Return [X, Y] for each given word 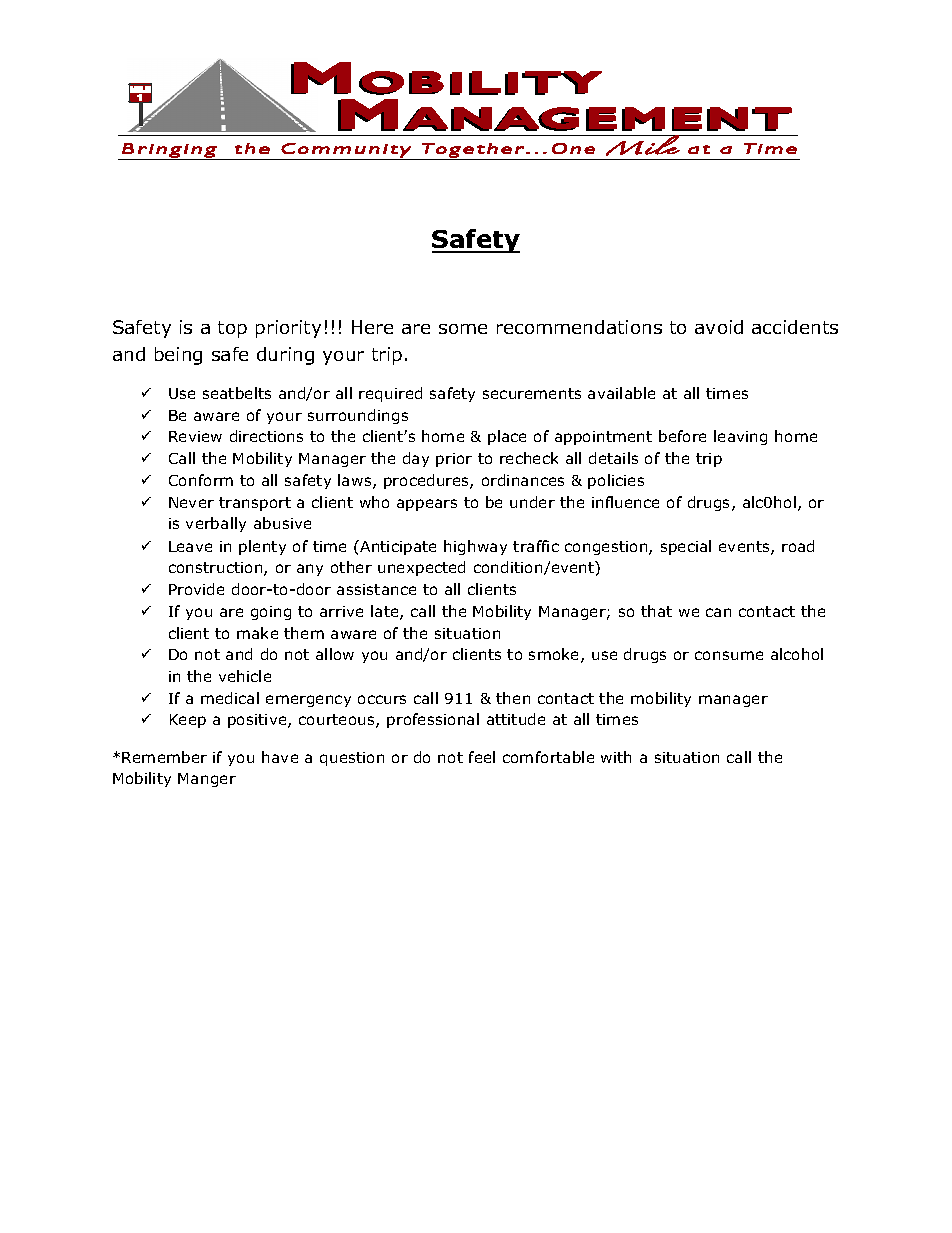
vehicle [245, 676]
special [686, 547]
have [280, 757]
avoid [719, 327]
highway [475, 547]
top [232, 329]
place [507, 437]
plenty [262, 547]
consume [729, 655]
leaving [740, 437]
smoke [555, 655]
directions [266, 436]
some [463, 329]
